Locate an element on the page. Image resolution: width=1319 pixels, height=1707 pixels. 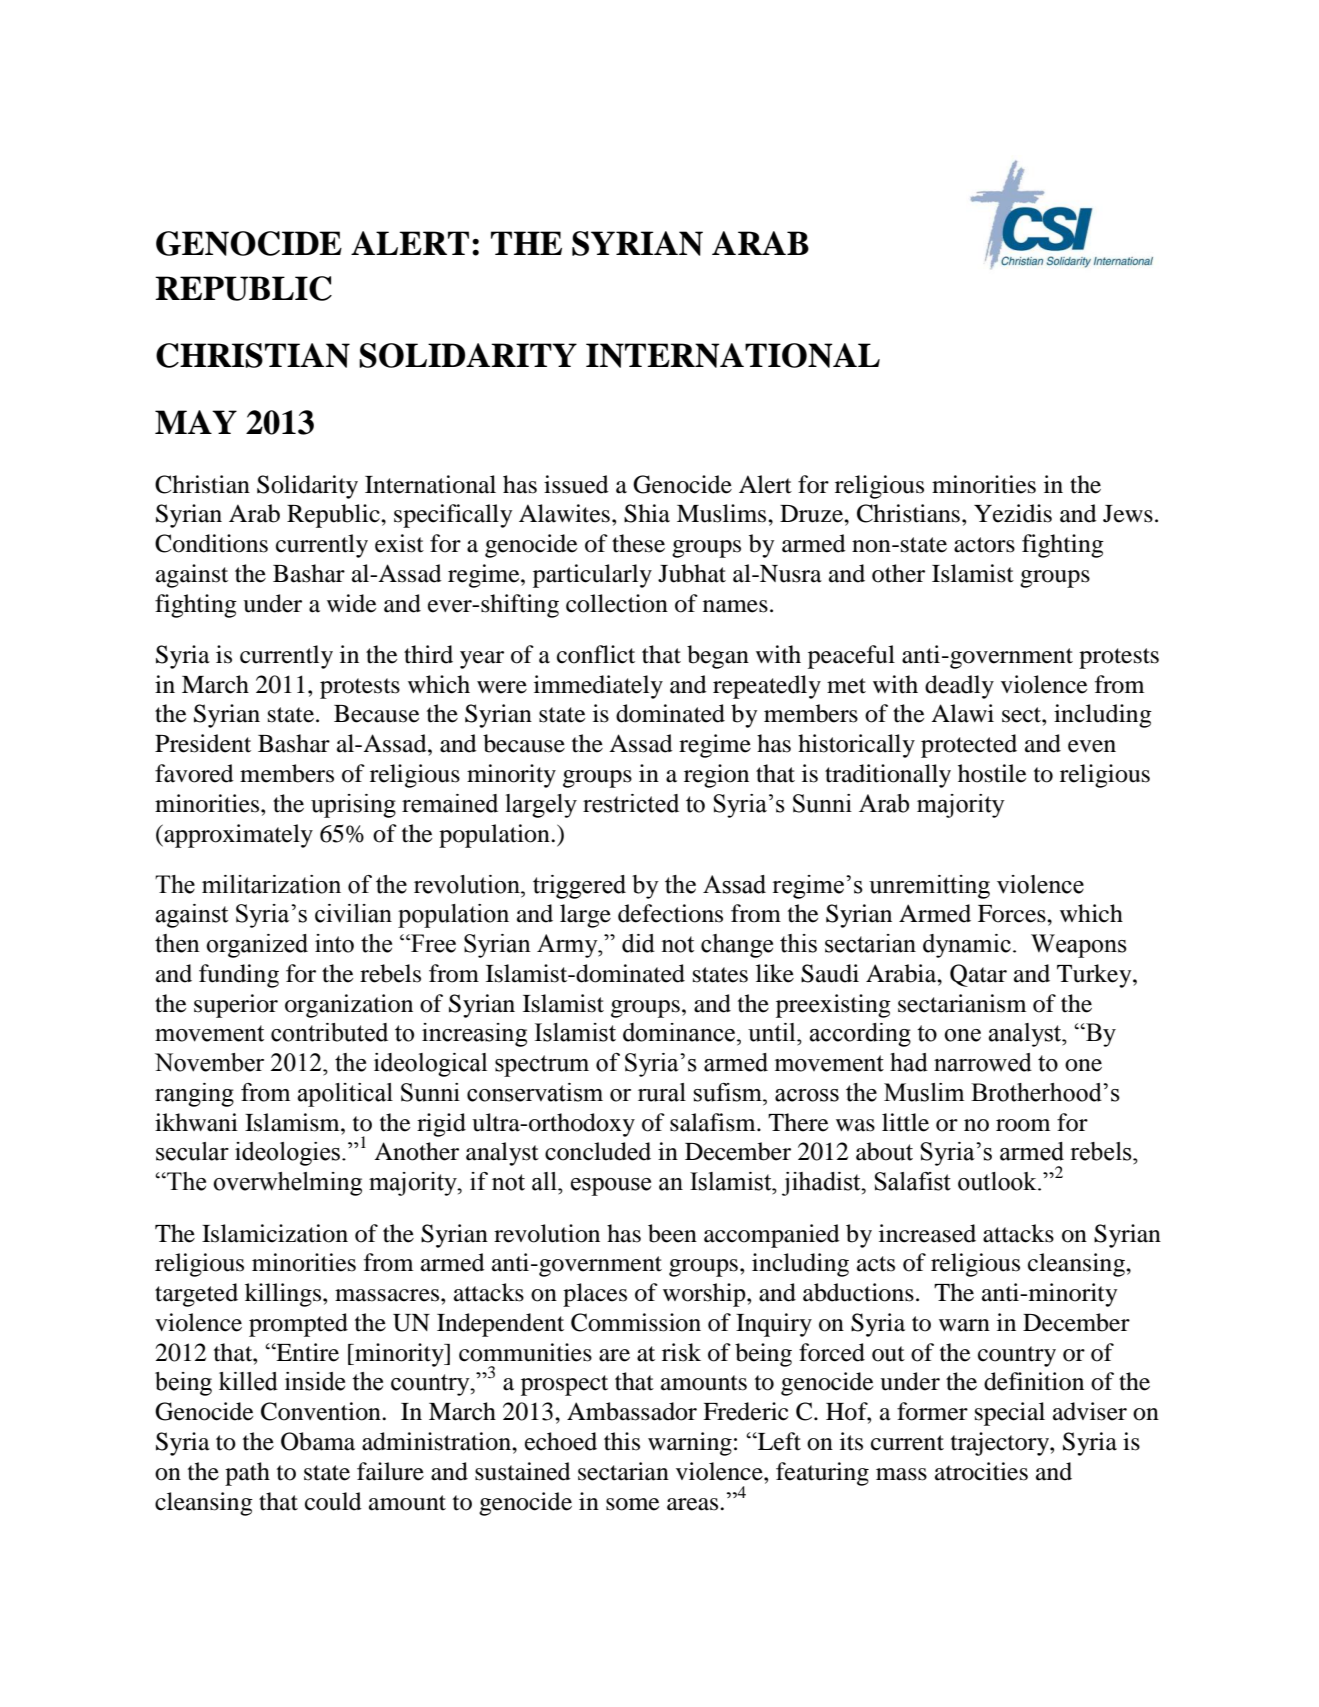
atrocities is located at coordinates (981, 1471).
